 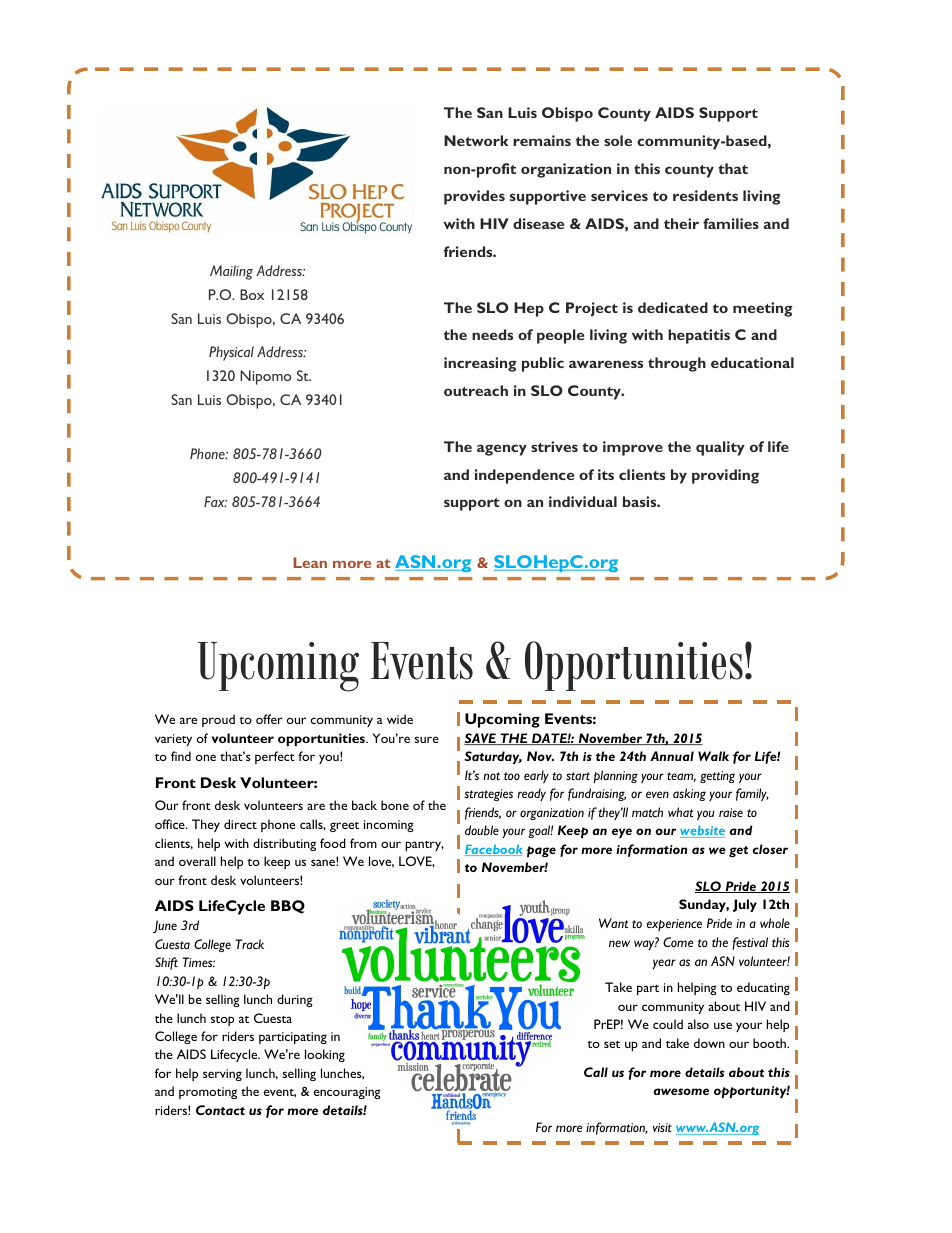 I want to click on residents, so click(x=705, y=195).
